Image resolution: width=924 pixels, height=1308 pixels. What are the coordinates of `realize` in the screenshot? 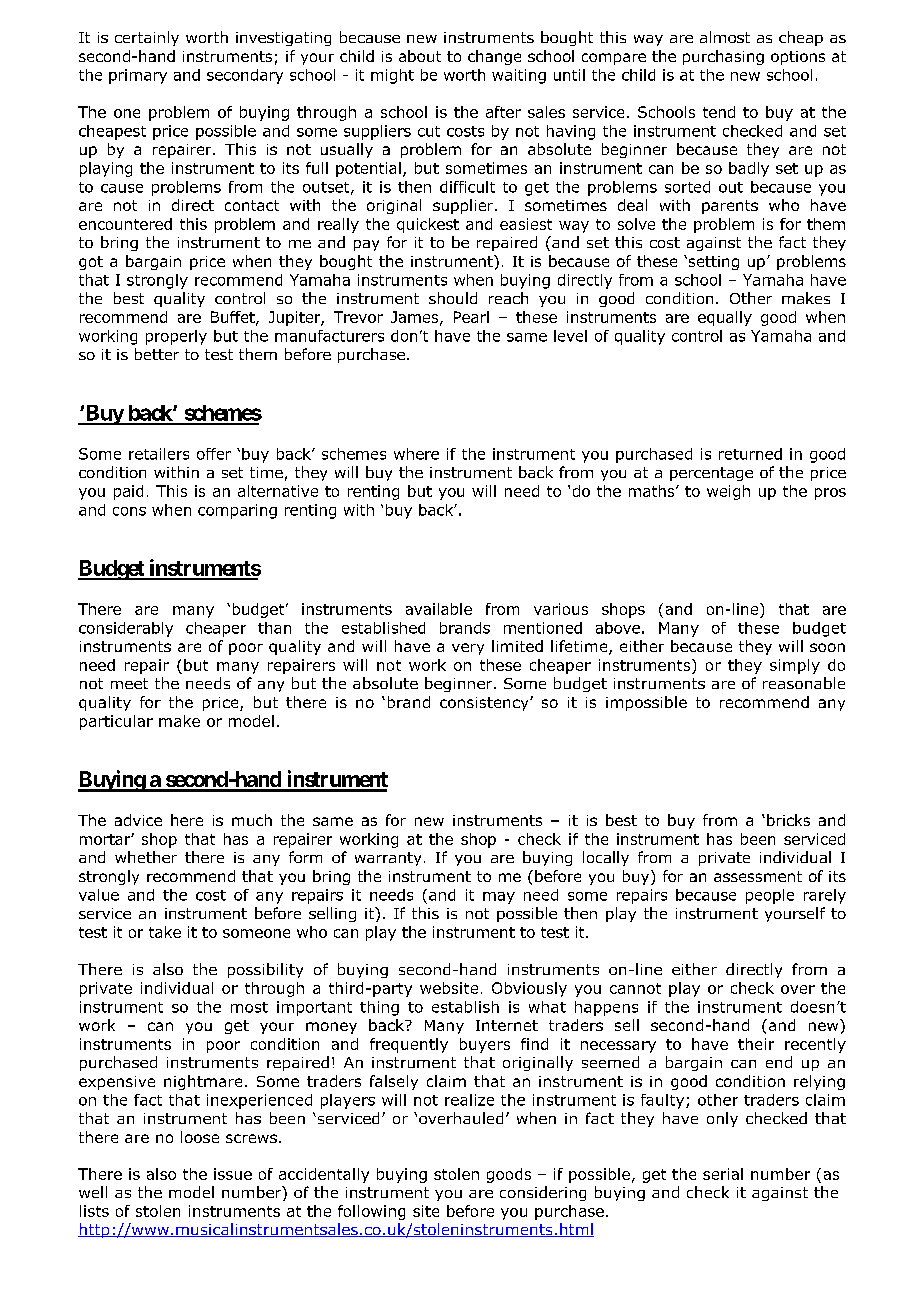 It's located at (469, 1100).
